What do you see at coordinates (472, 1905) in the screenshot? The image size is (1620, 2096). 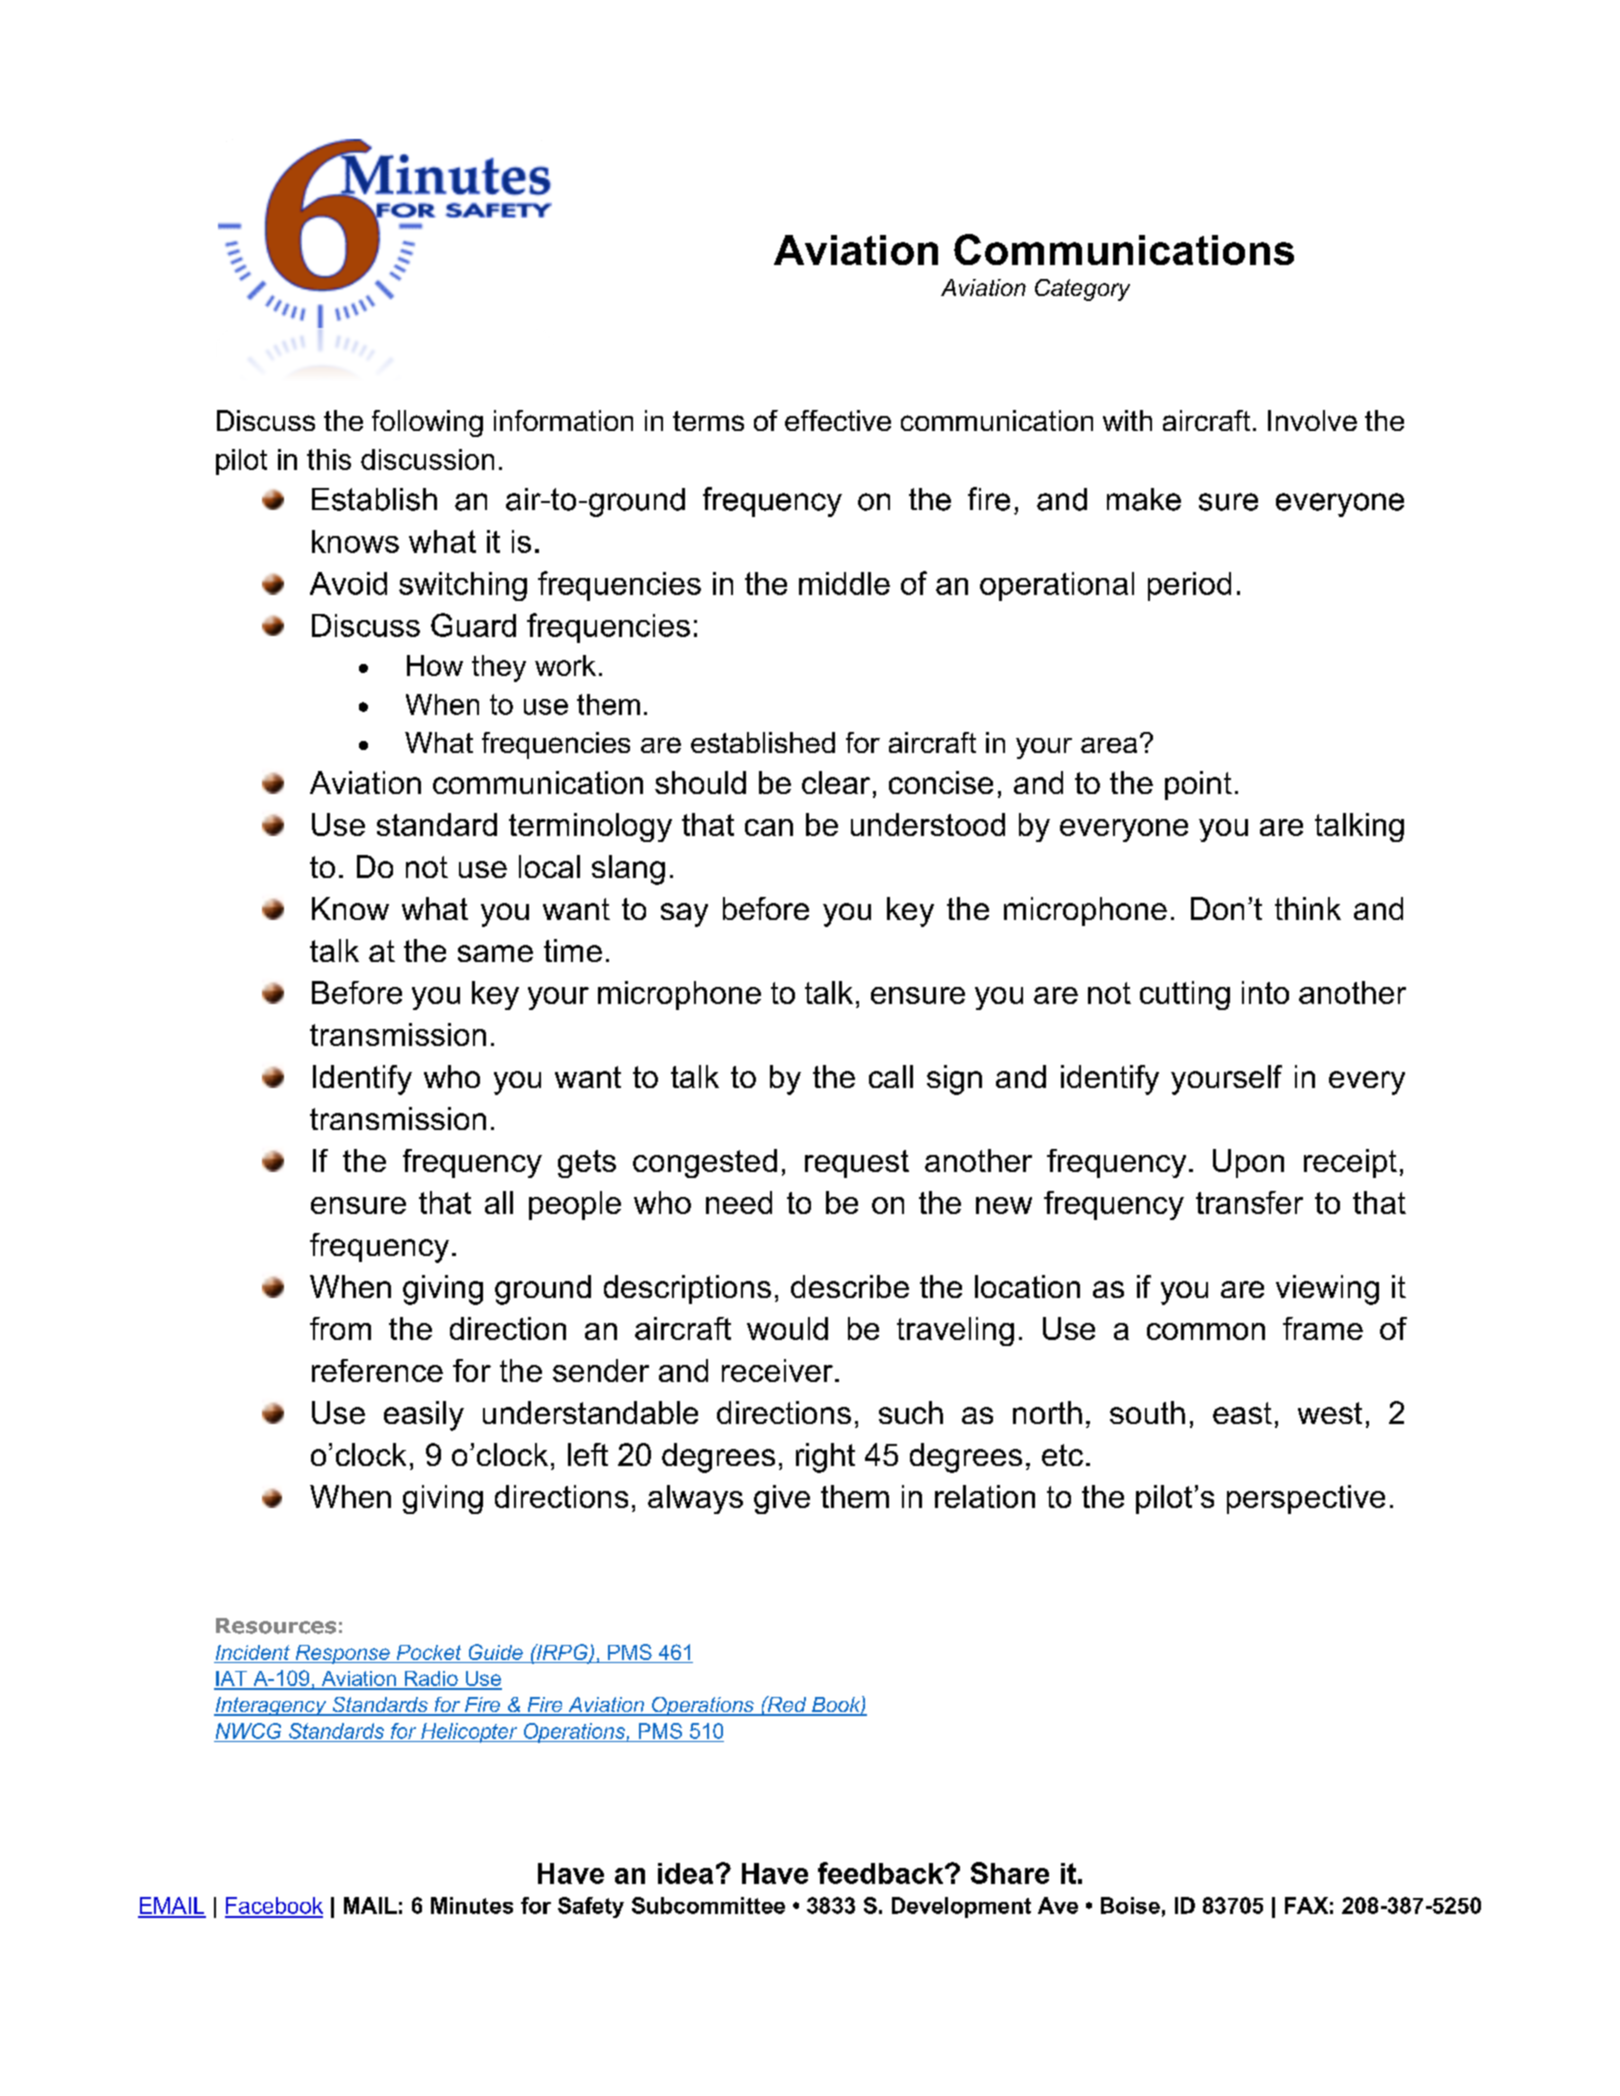 I see `Minutes` at bounding box center [472, 1905].
